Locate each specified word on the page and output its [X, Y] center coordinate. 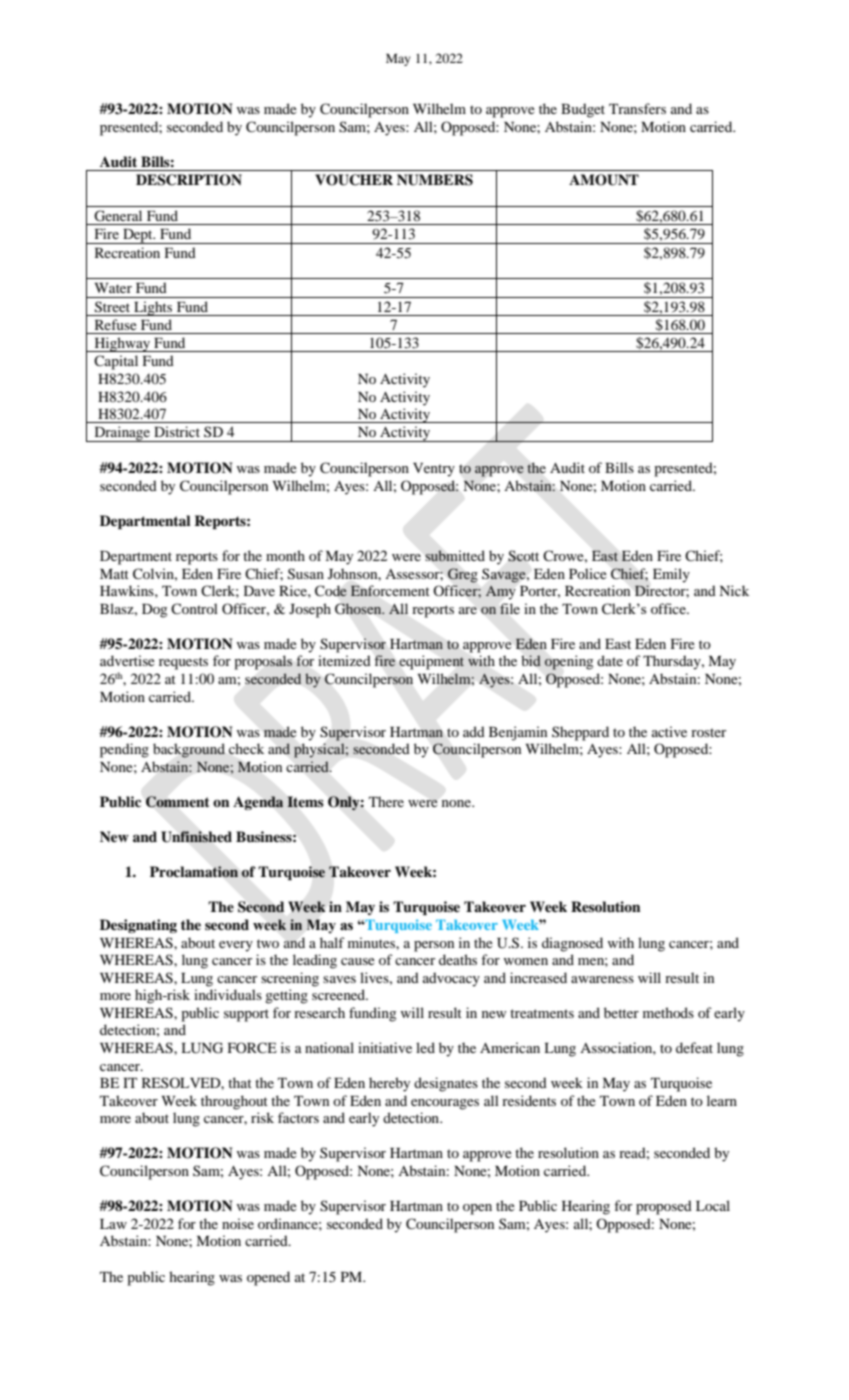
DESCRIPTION [189, 180]
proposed [664, 1207]
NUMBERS [435, 180]
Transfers [637, 108]
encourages [445, 1104]
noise [238, 1223]
